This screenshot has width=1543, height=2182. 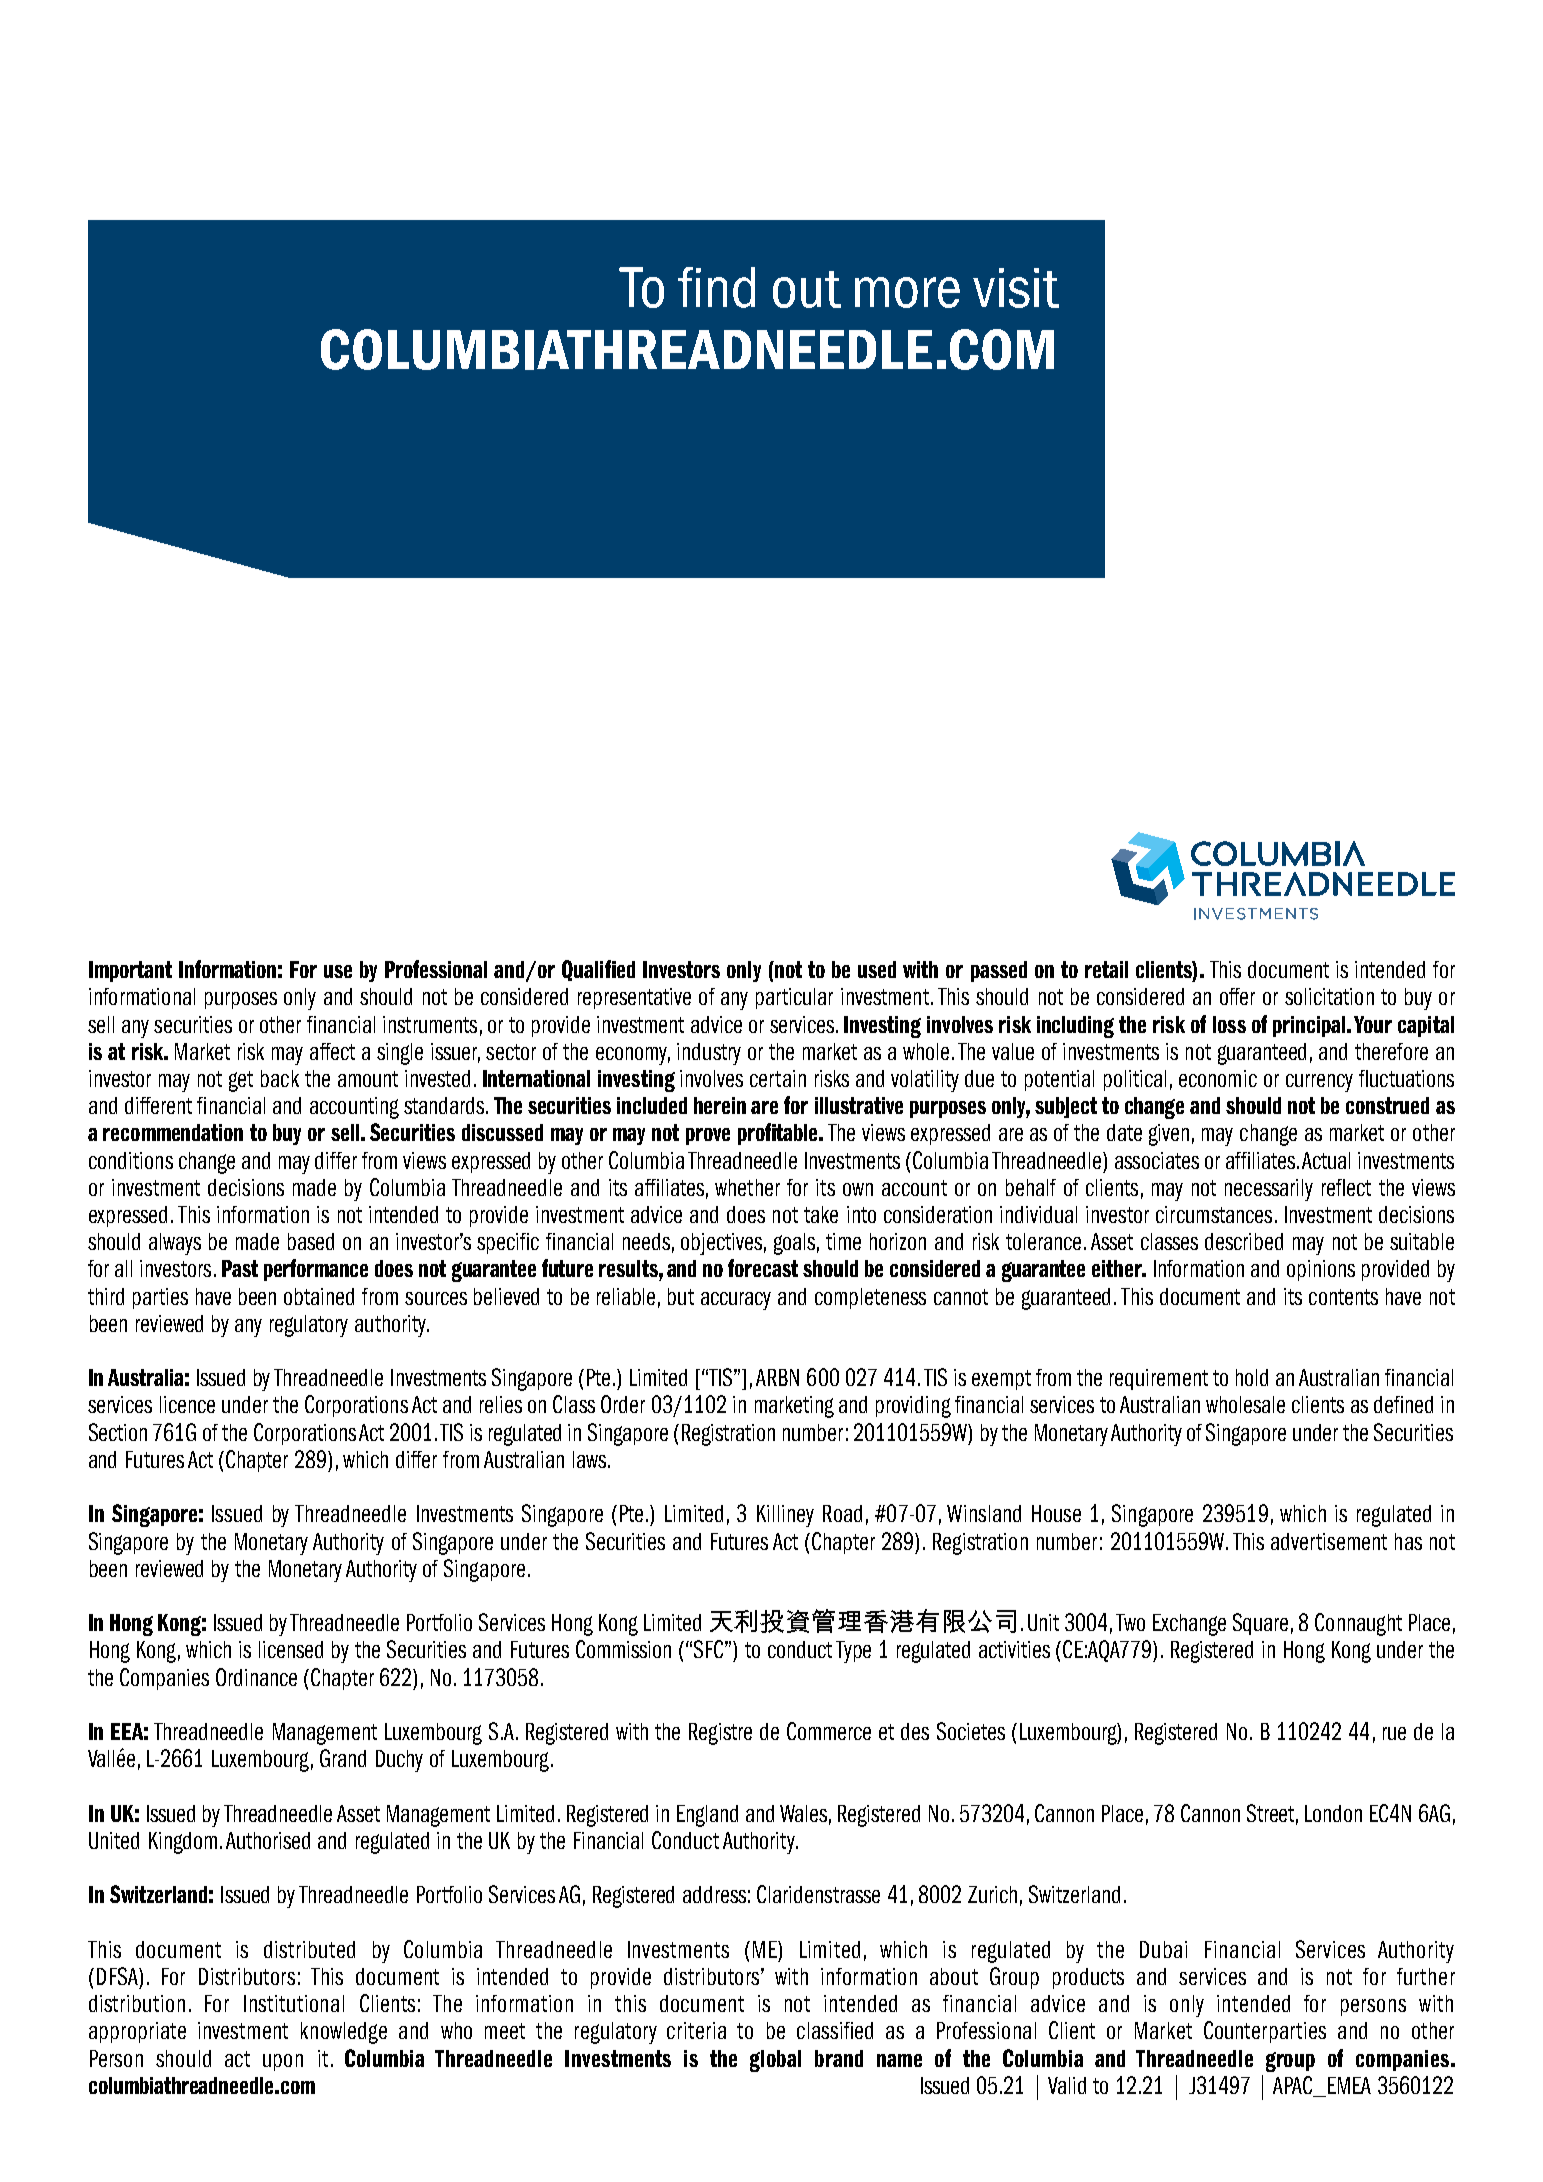 I want to click on Dubai, so click(x=1163, y=1949).
